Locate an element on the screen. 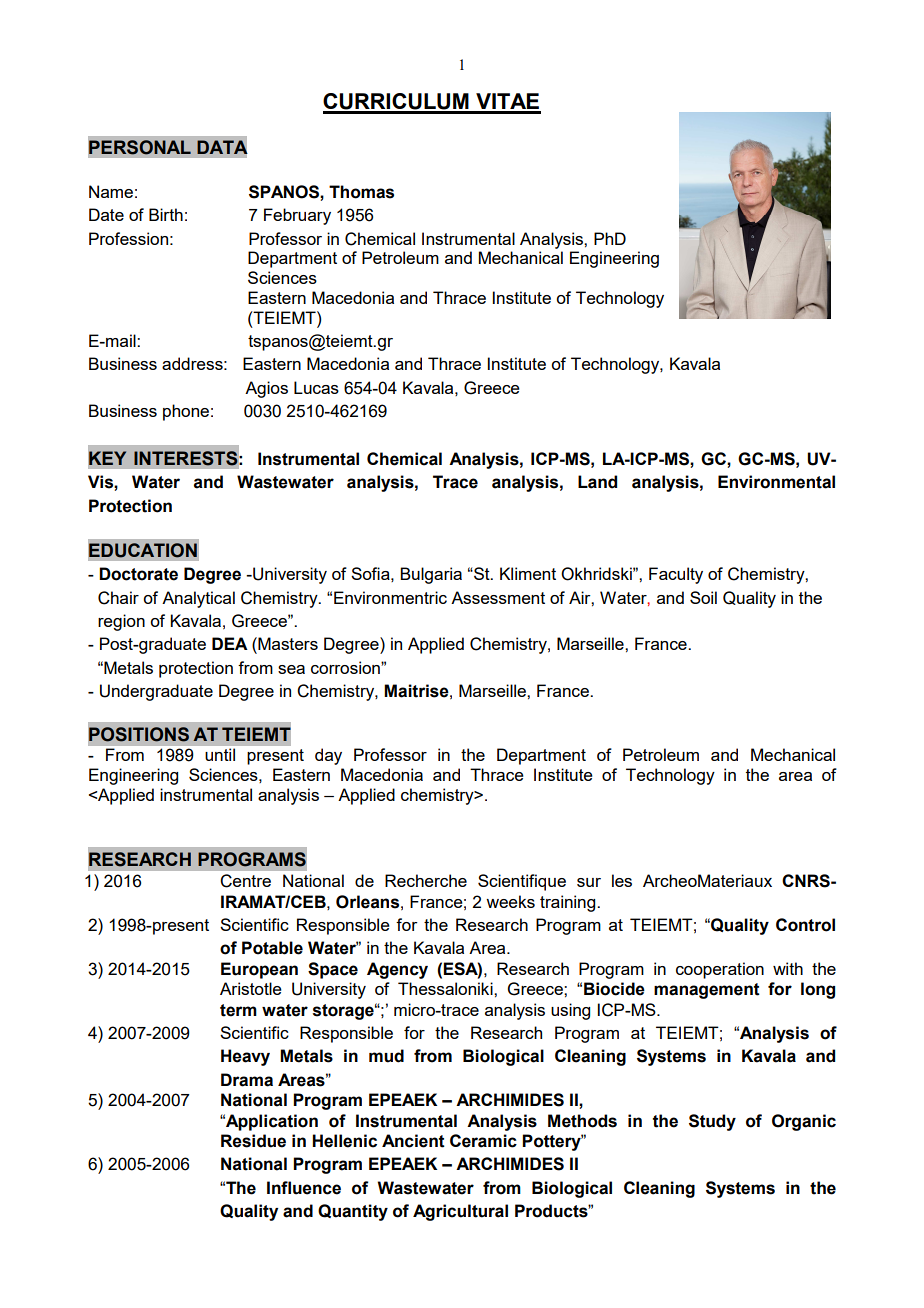  Residue is located at coordinates (253, 1141).
